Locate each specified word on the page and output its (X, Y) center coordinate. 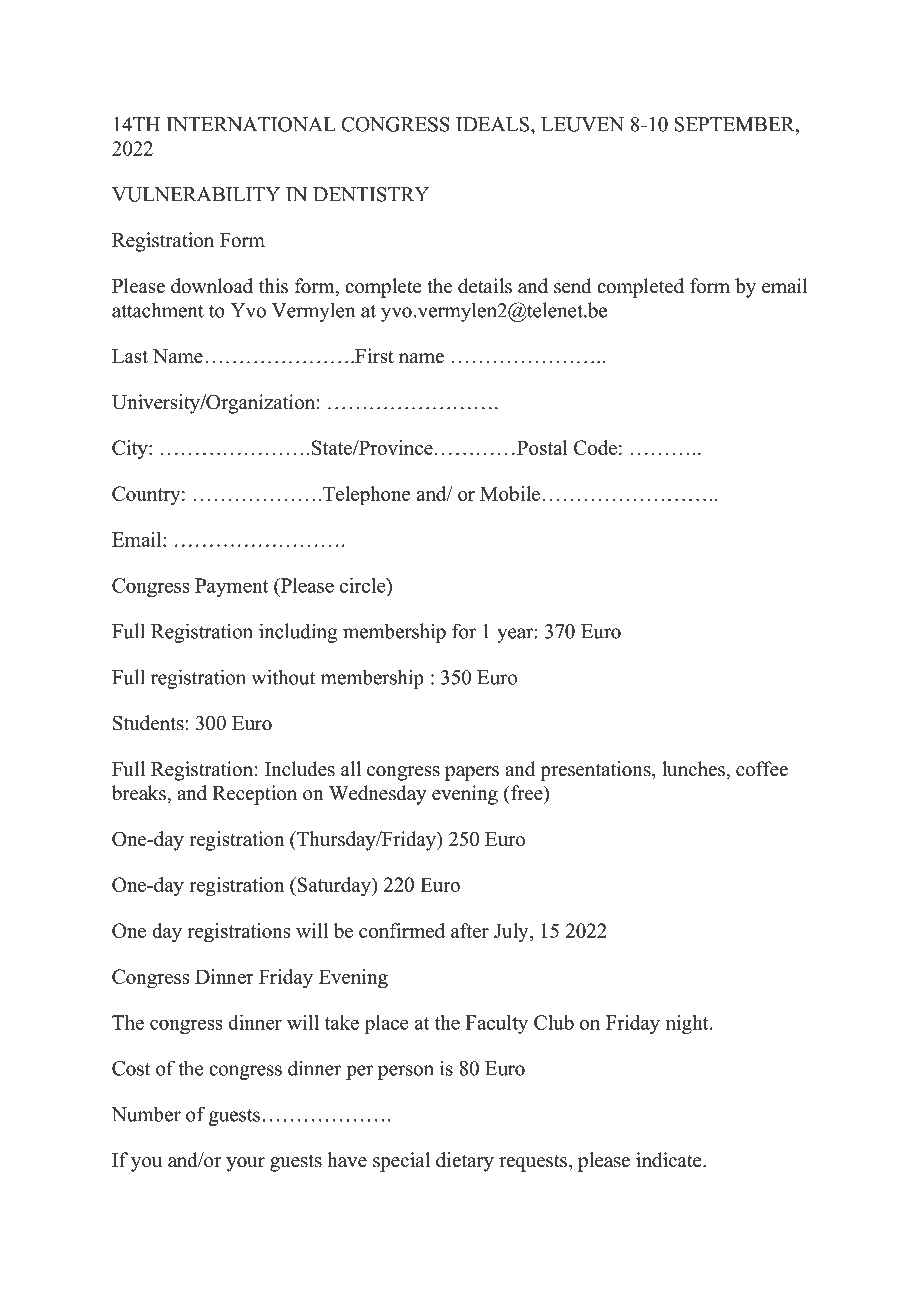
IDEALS (494, 124)
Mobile (510, 493)
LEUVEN (582, 124)
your (245, 1164)
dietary (465, 1162)
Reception (254, 795)
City (131, 450)
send (572, 286)
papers (472, 773)
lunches (694, 769)
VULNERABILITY (196, 194)
